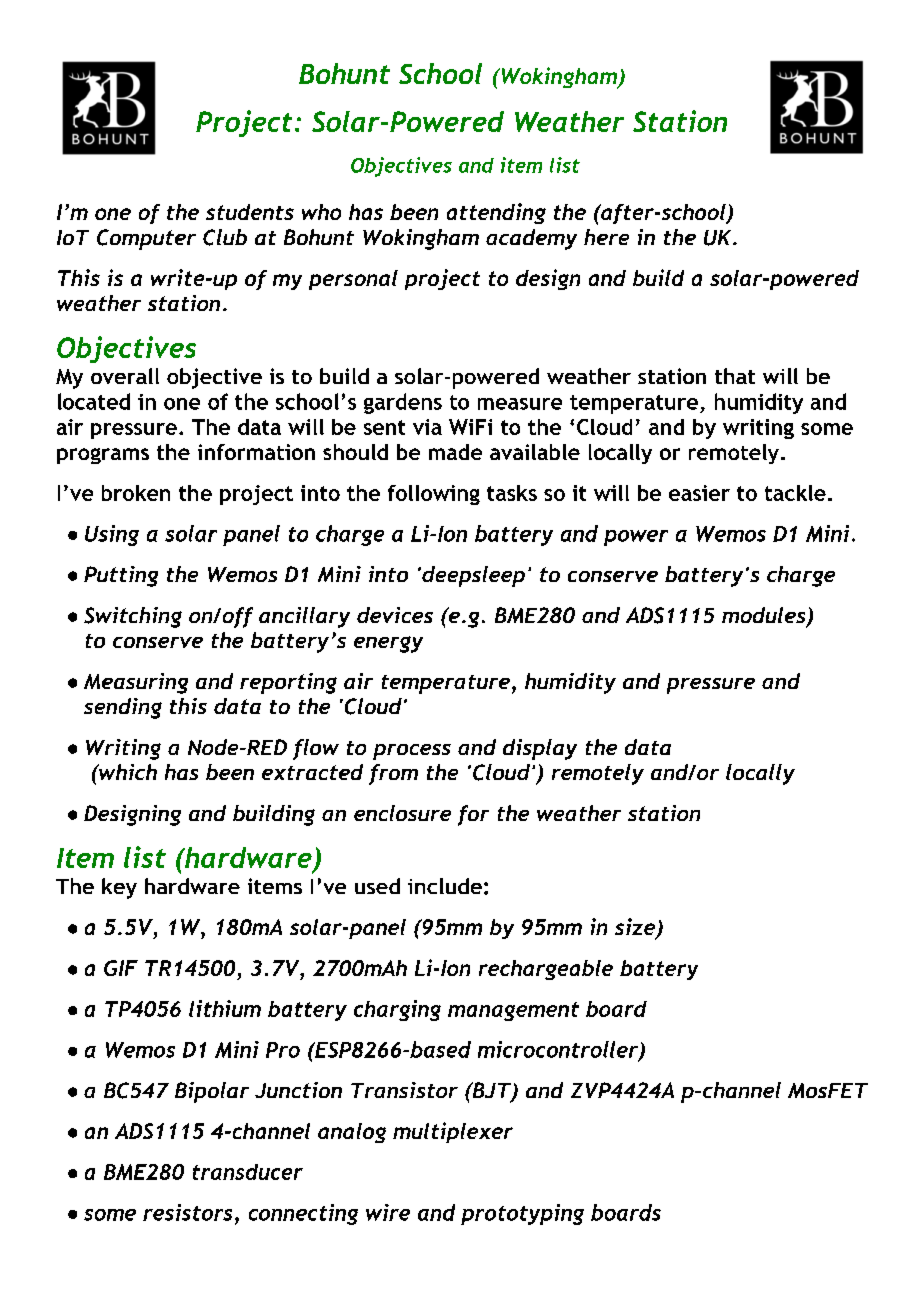  What do you see at coordinates (606, 237) in the screenshot?
I see `here` at bounding box center [606, 237].
